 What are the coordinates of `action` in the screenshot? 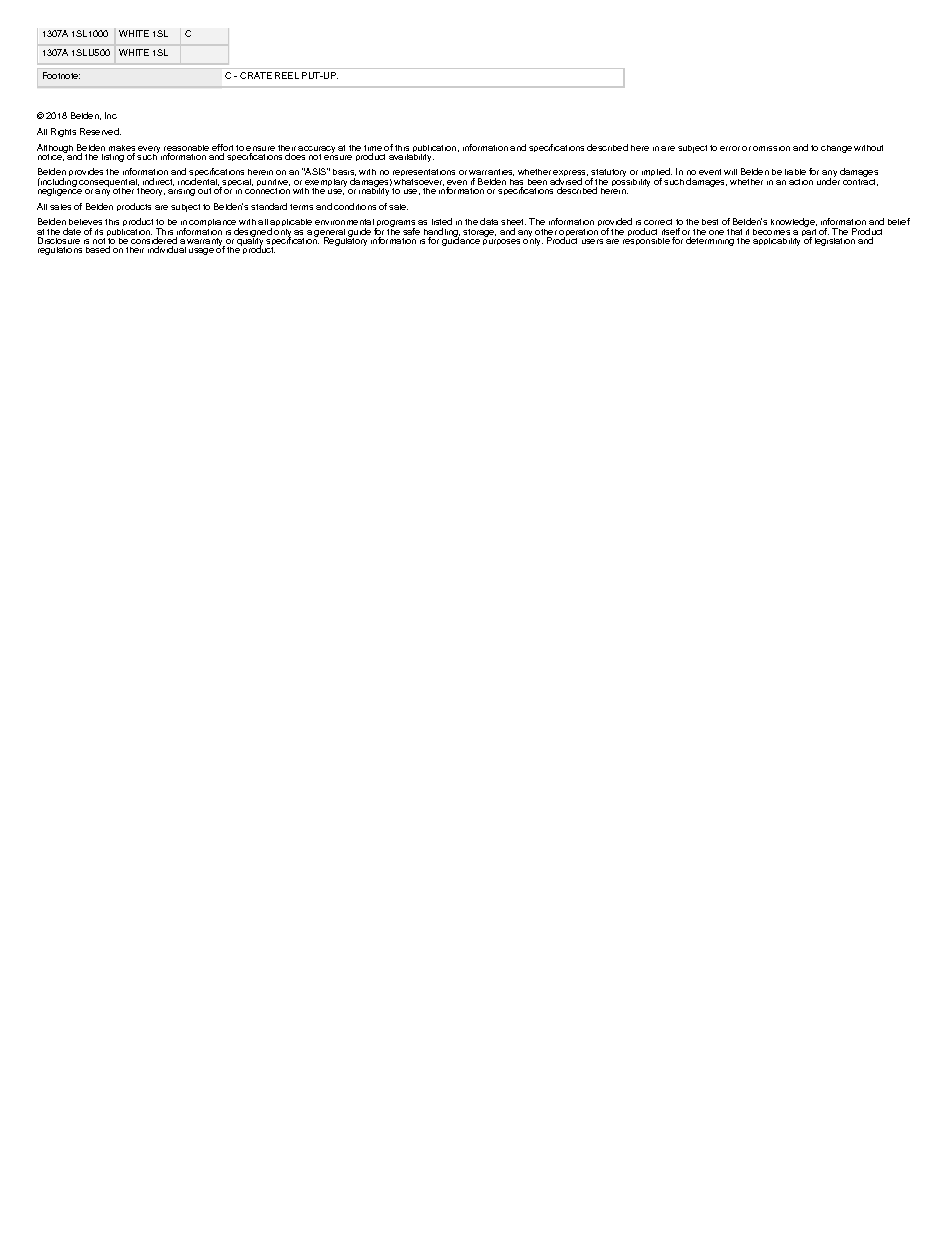 It's located at (801, 182).
